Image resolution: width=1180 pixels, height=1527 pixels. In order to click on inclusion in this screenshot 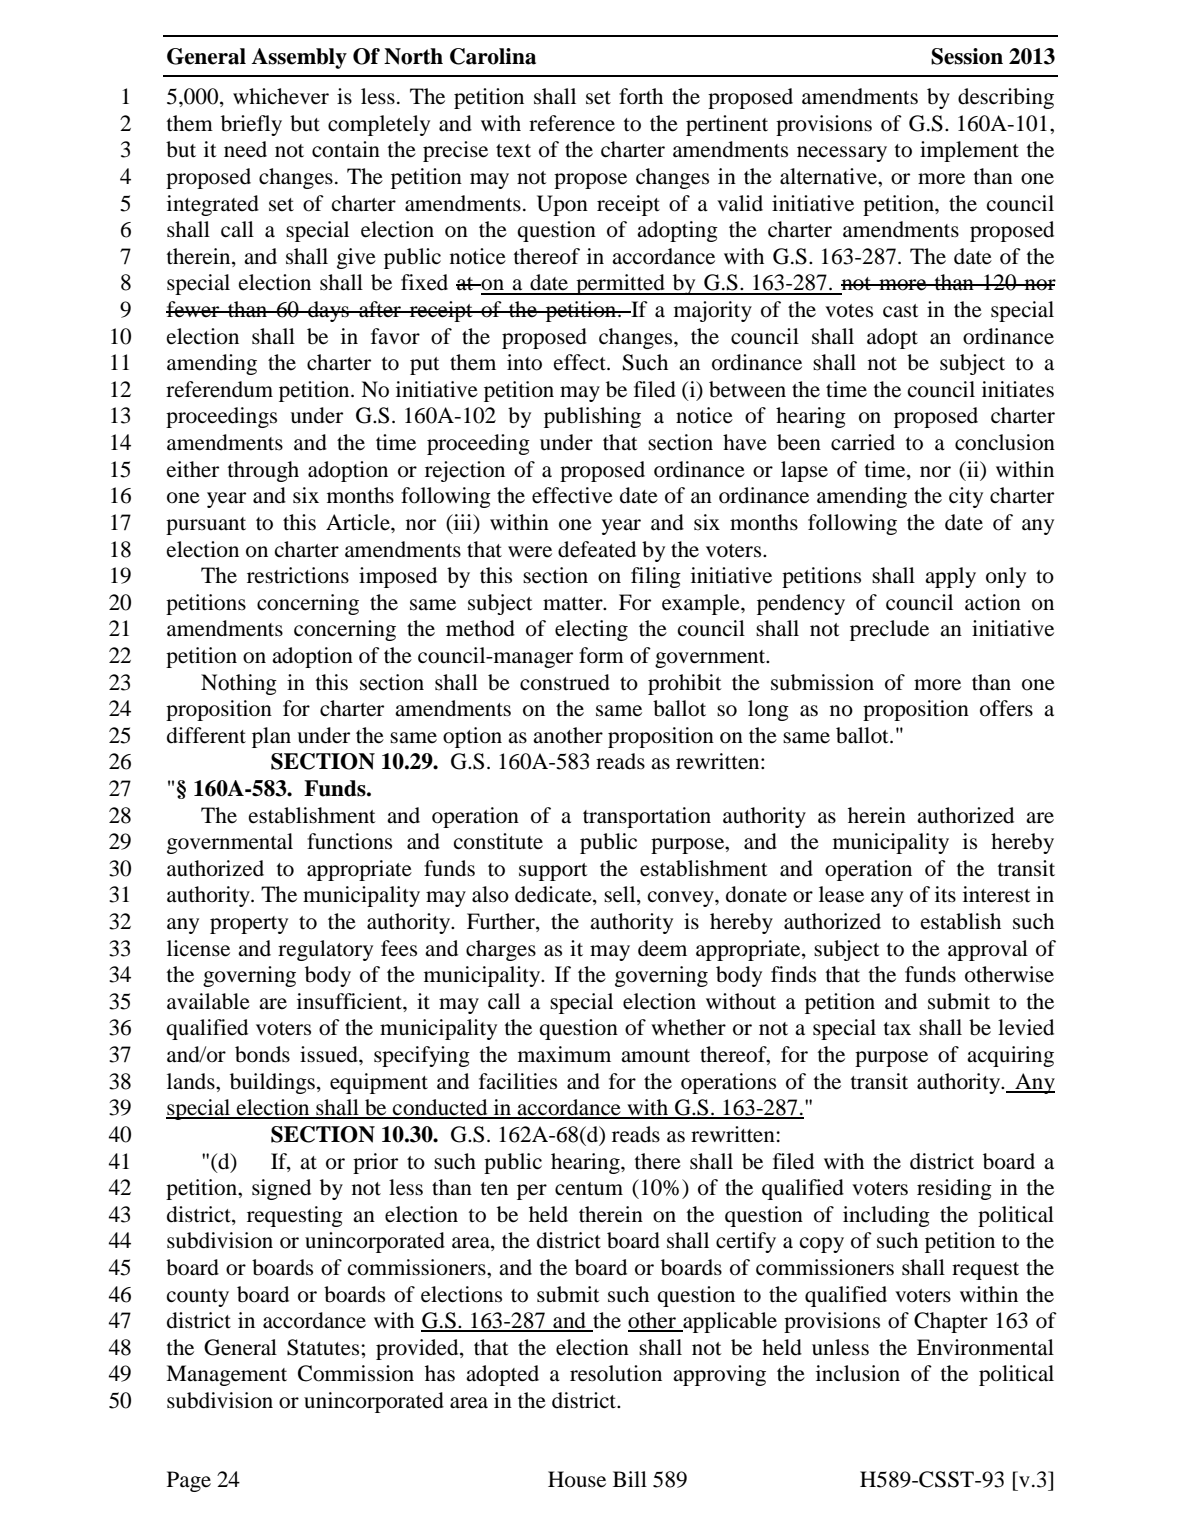, I will do `click(858, 1373)`.
